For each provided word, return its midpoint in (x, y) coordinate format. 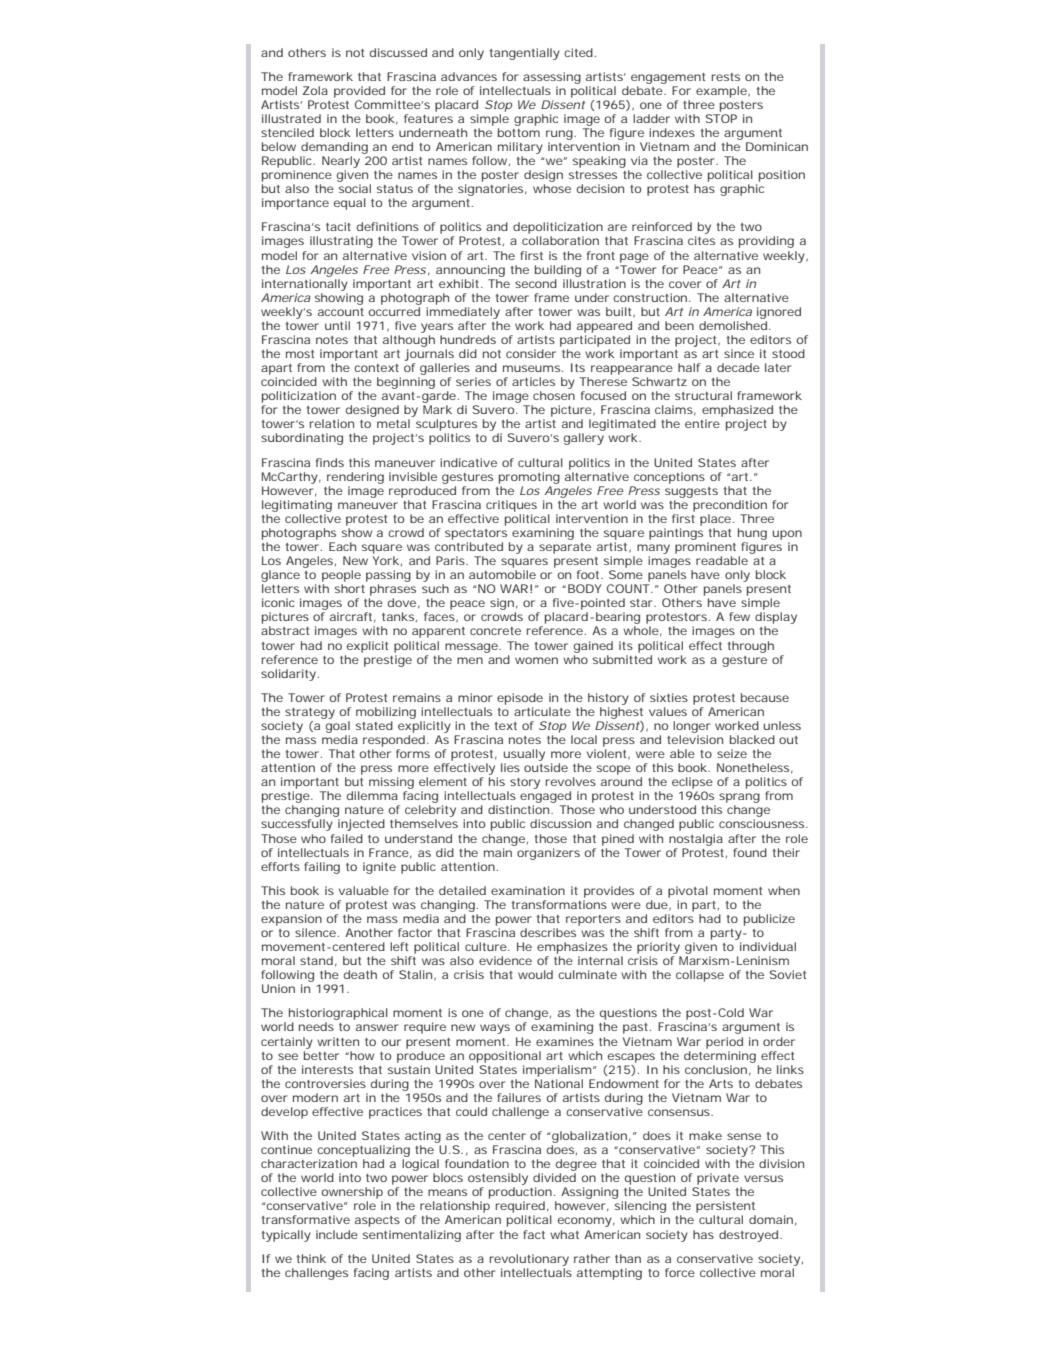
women (536, 660)
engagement (668, 78)
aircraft (353, 617)
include (337, 1234)
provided (359, 92)
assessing (552, 78)
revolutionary (529, 1260)
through (751, 647)
